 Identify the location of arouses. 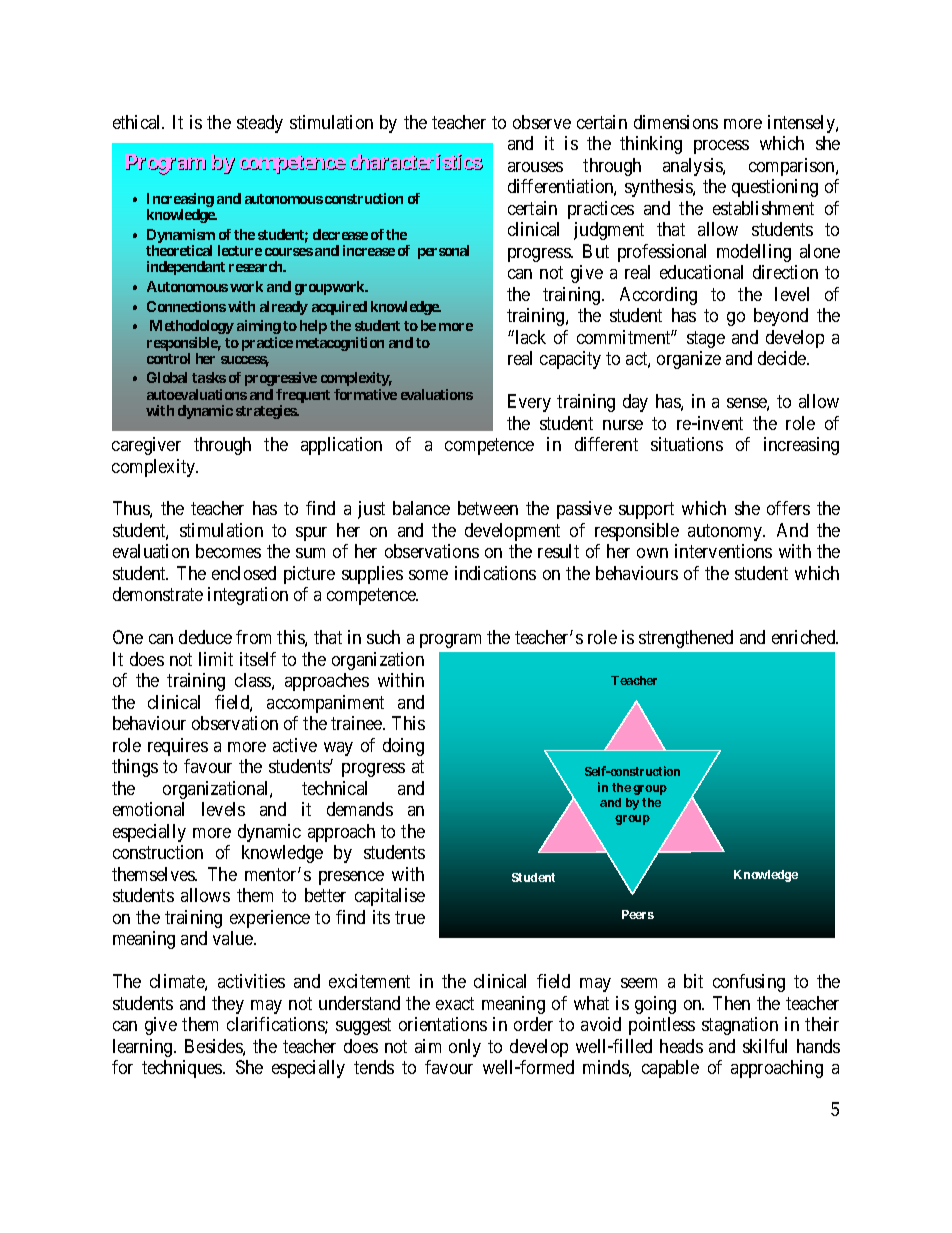
(535, 167).
